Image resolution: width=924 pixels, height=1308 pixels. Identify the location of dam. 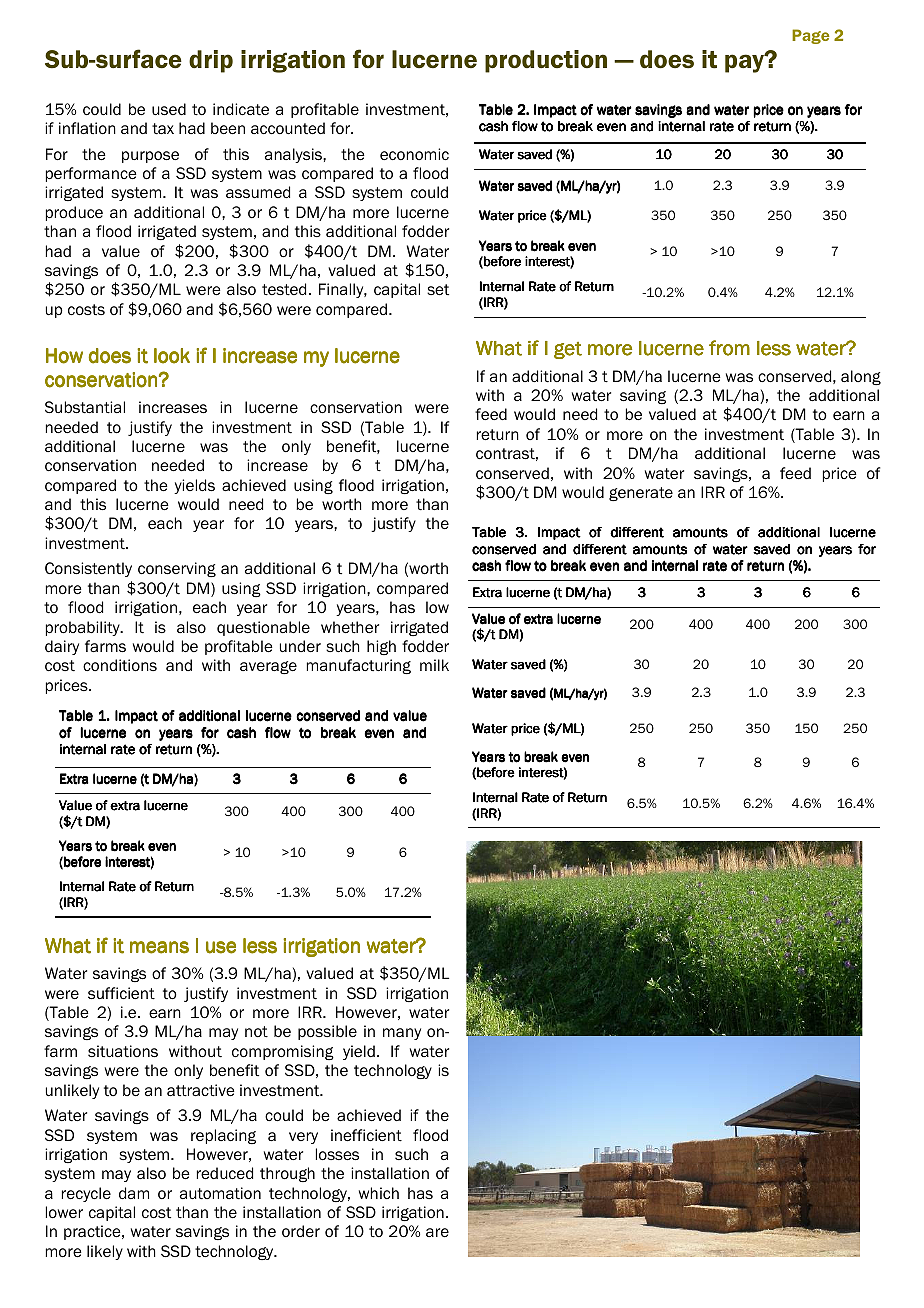
(134, 1193).
